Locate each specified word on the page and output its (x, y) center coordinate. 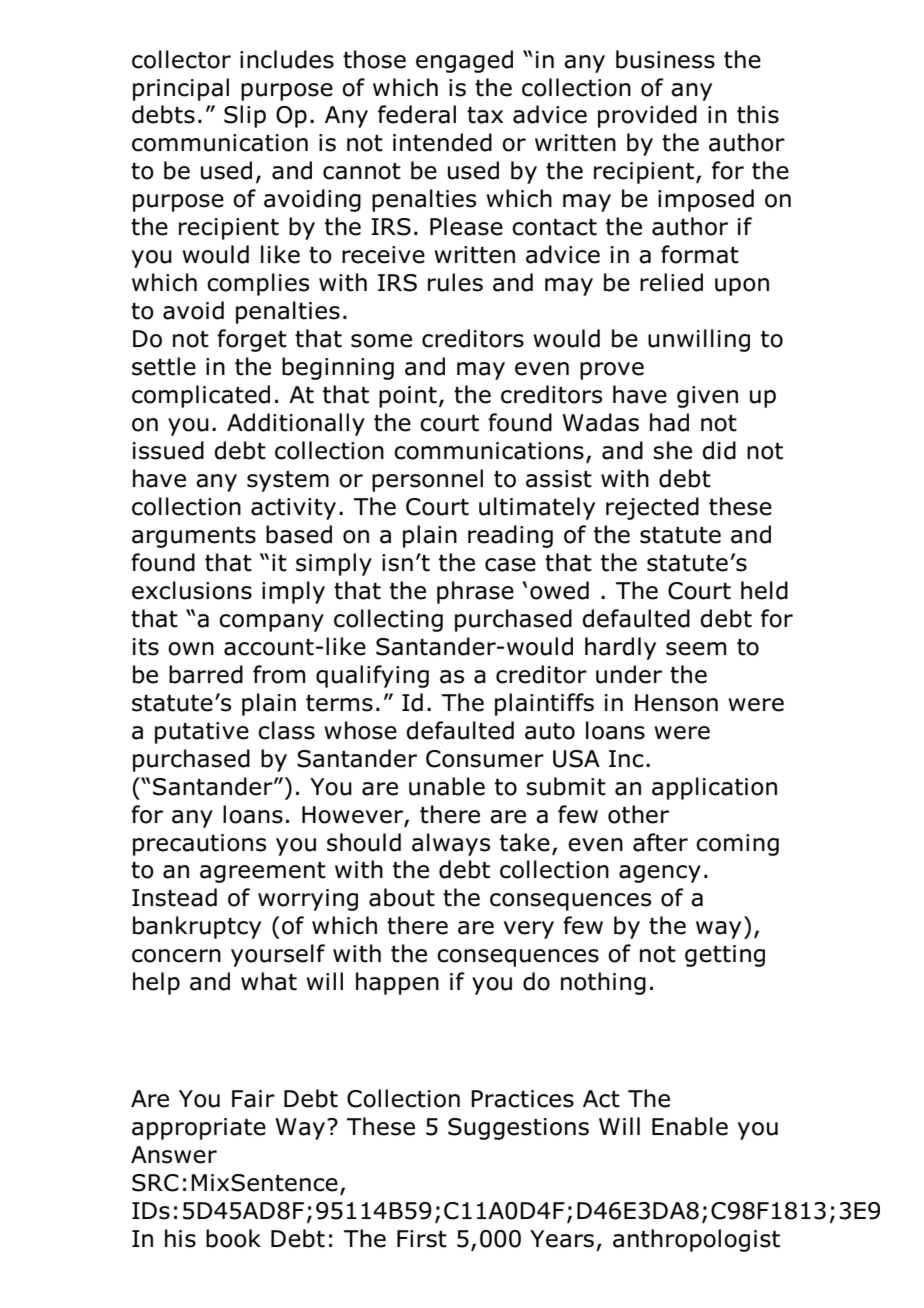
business (665, 59)
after (660, 842)
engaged (464, 61)
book (233, 1238)
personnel (427, 480)
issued (168, 450)
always (451, 844)
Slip (245, 116)
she (672, 450)
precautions (199, 845)
